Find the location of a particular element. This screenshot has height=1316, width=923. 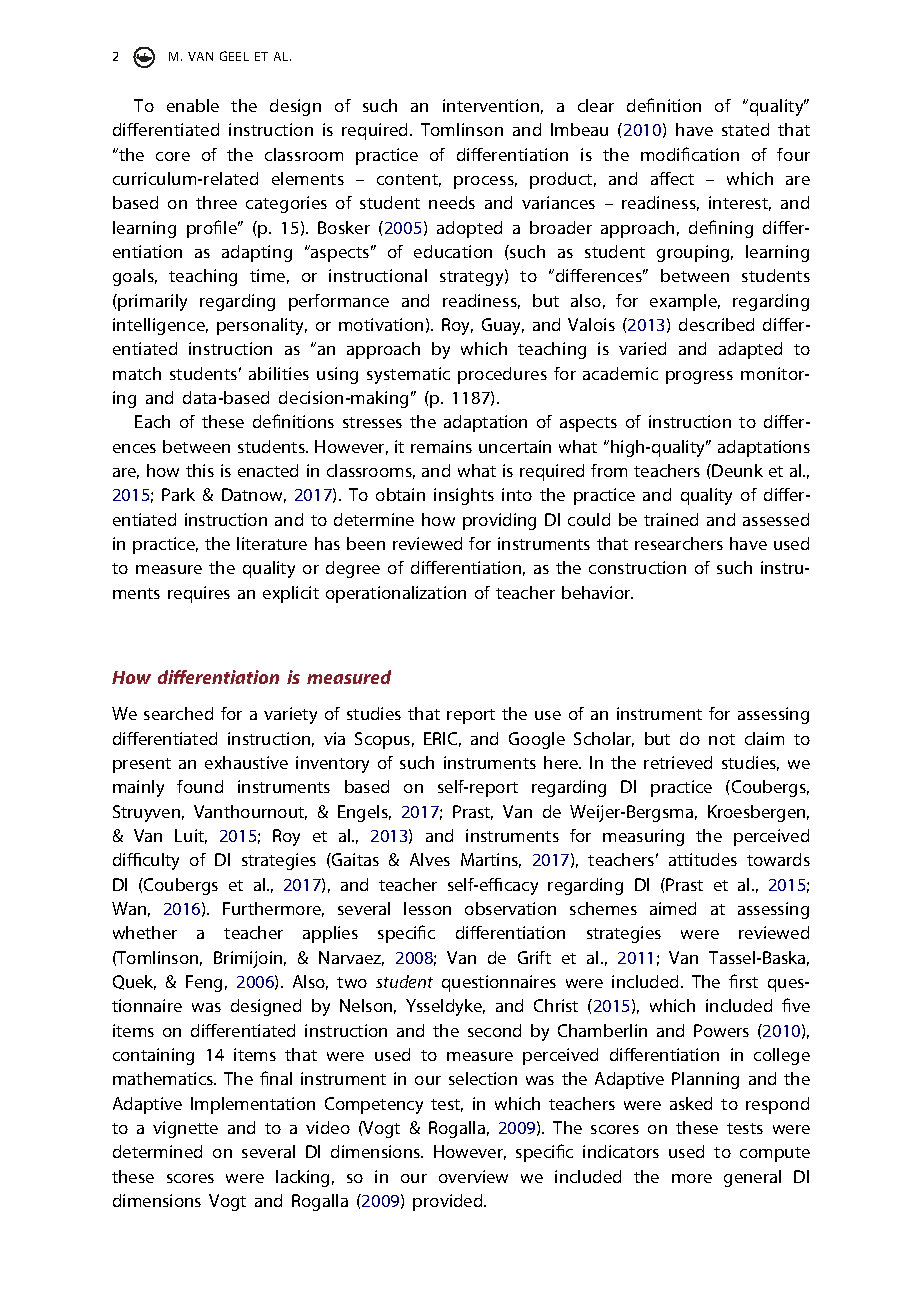

progress is located at coordinates (699, 377).
